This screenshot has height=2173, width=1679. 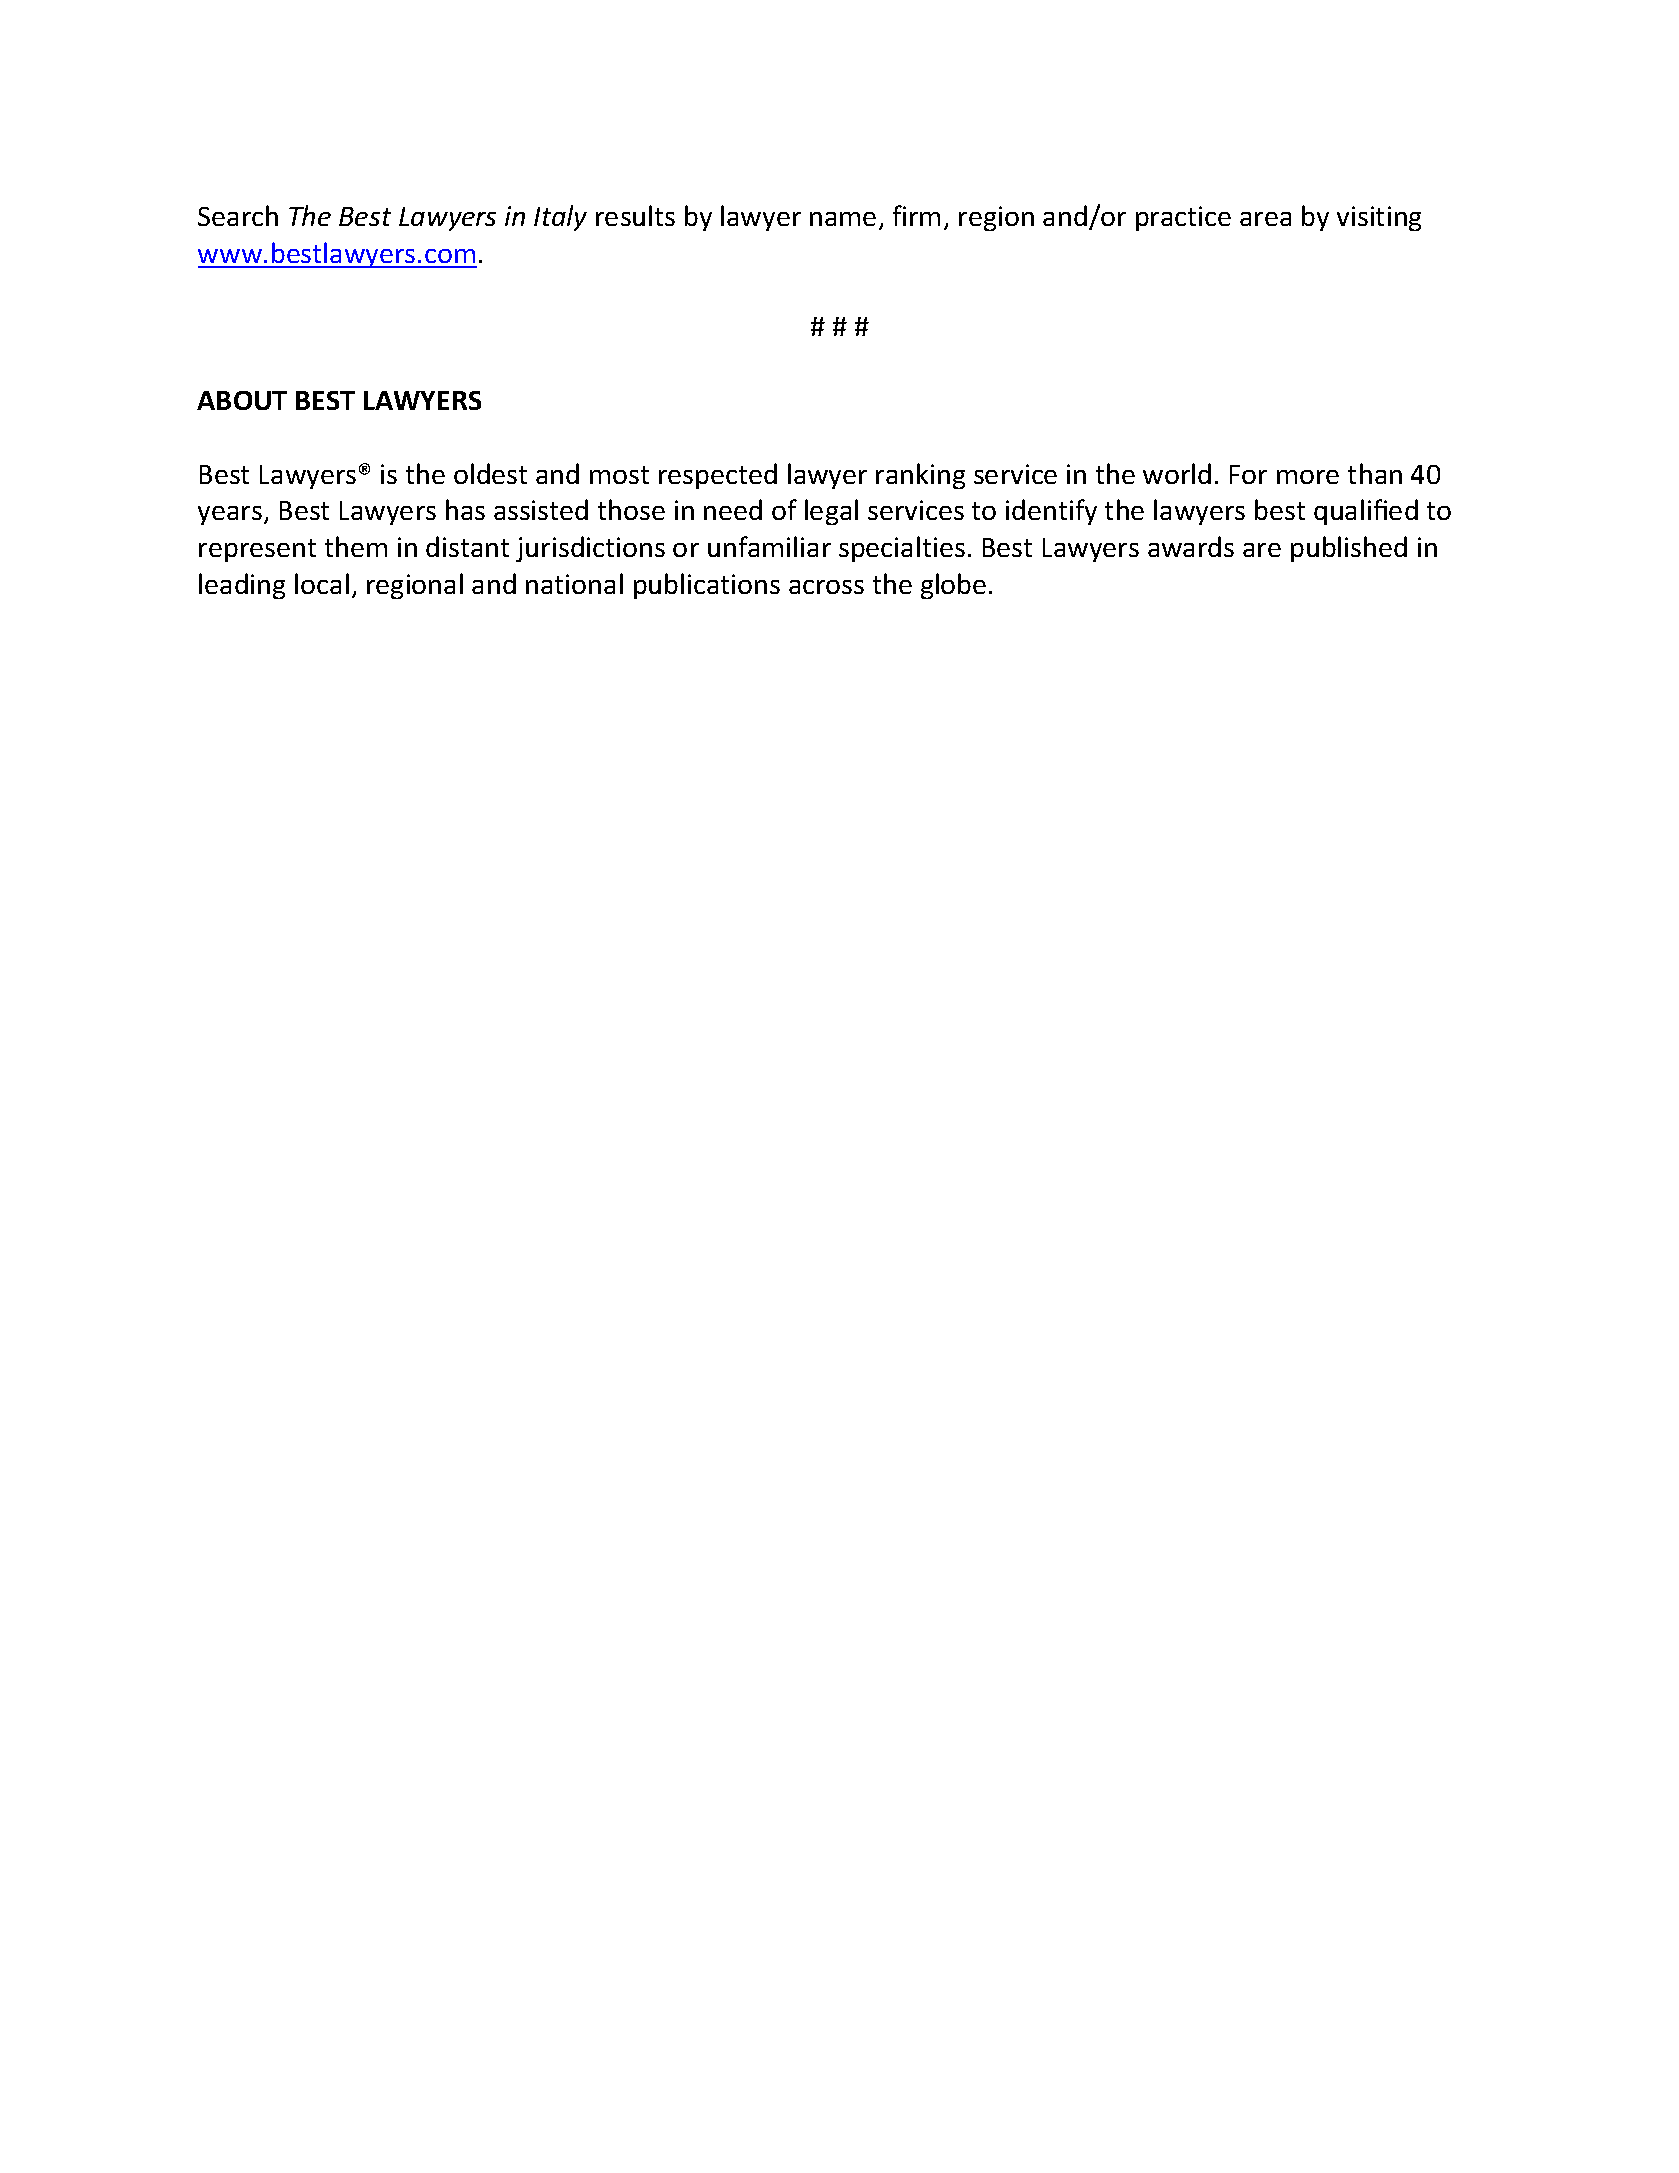 What do you see at coordinates (843, 219) in the screenshot?
I see `name` at bounding box center [843, 219].
